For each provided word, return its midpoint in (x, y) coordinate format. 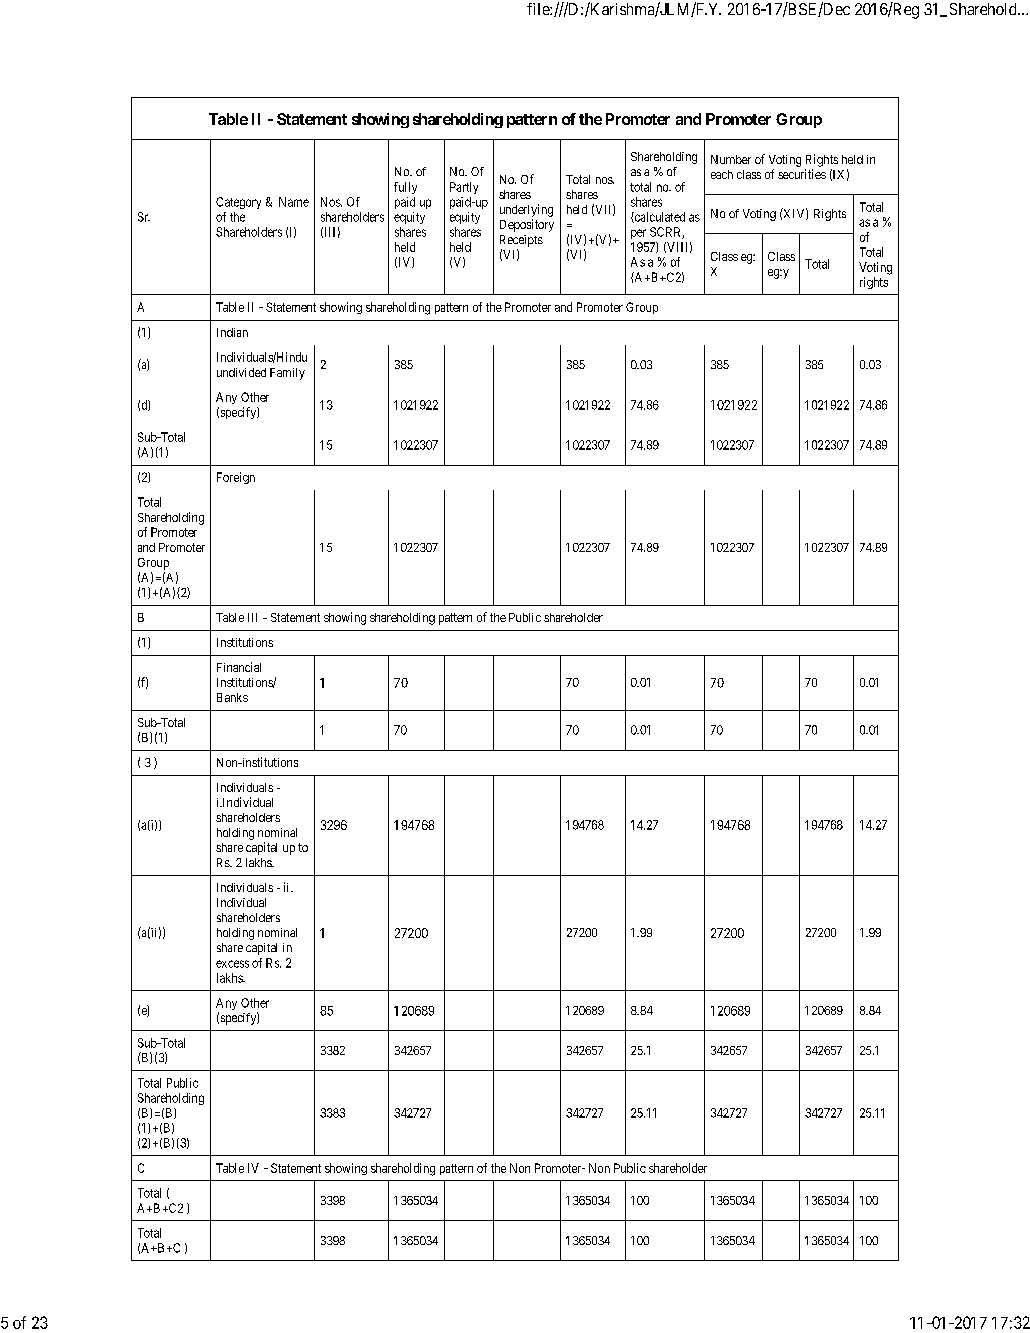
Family (287, 374)
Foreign (236, 478)
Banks (232, 697)
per (638, 234)
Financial (239, 667)
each (722, 174)
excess (232, 964)
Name (294, 202)
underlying (526, 210)
